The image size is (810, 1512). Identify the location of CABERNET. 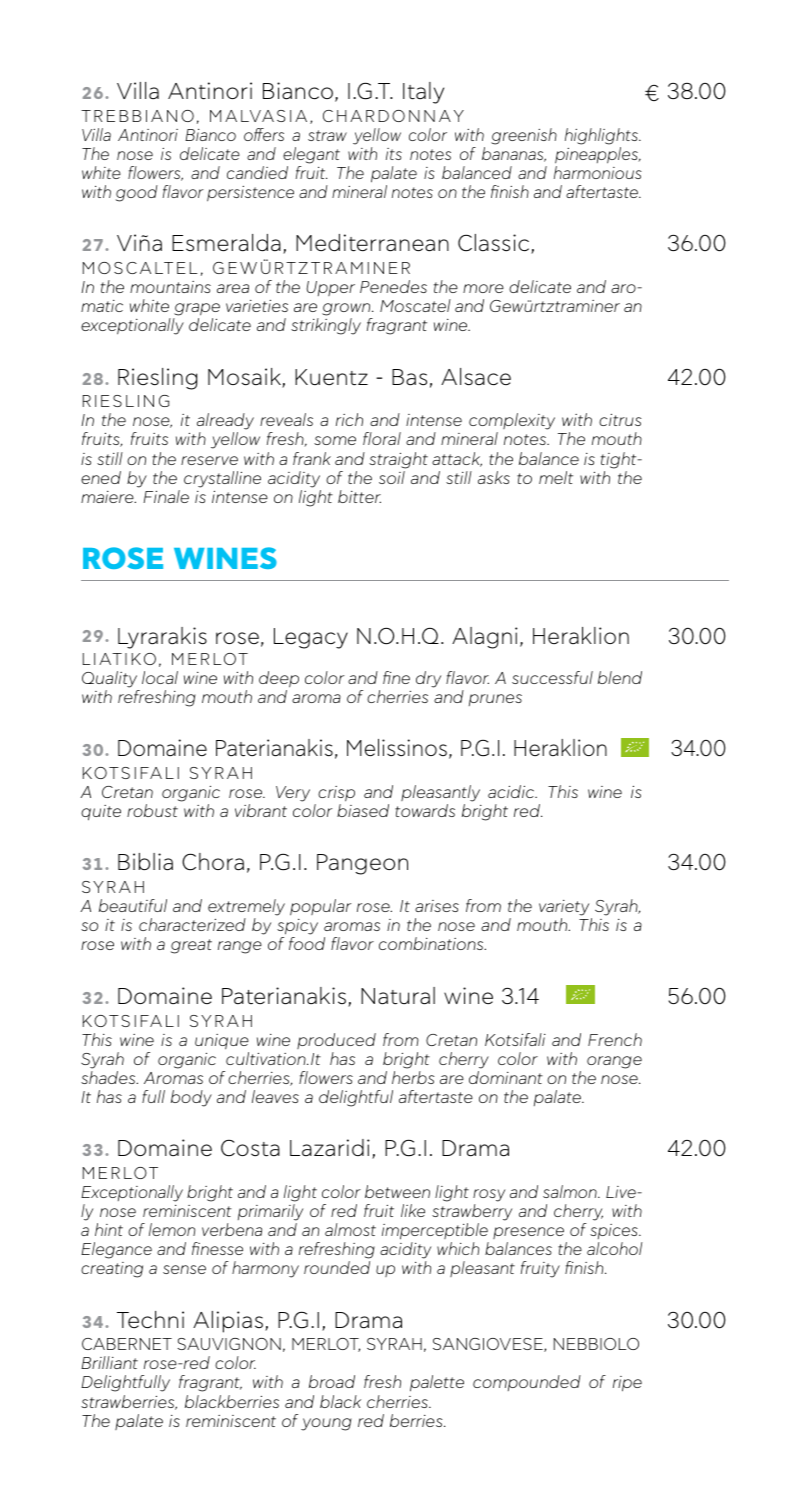
(127, 1344).
